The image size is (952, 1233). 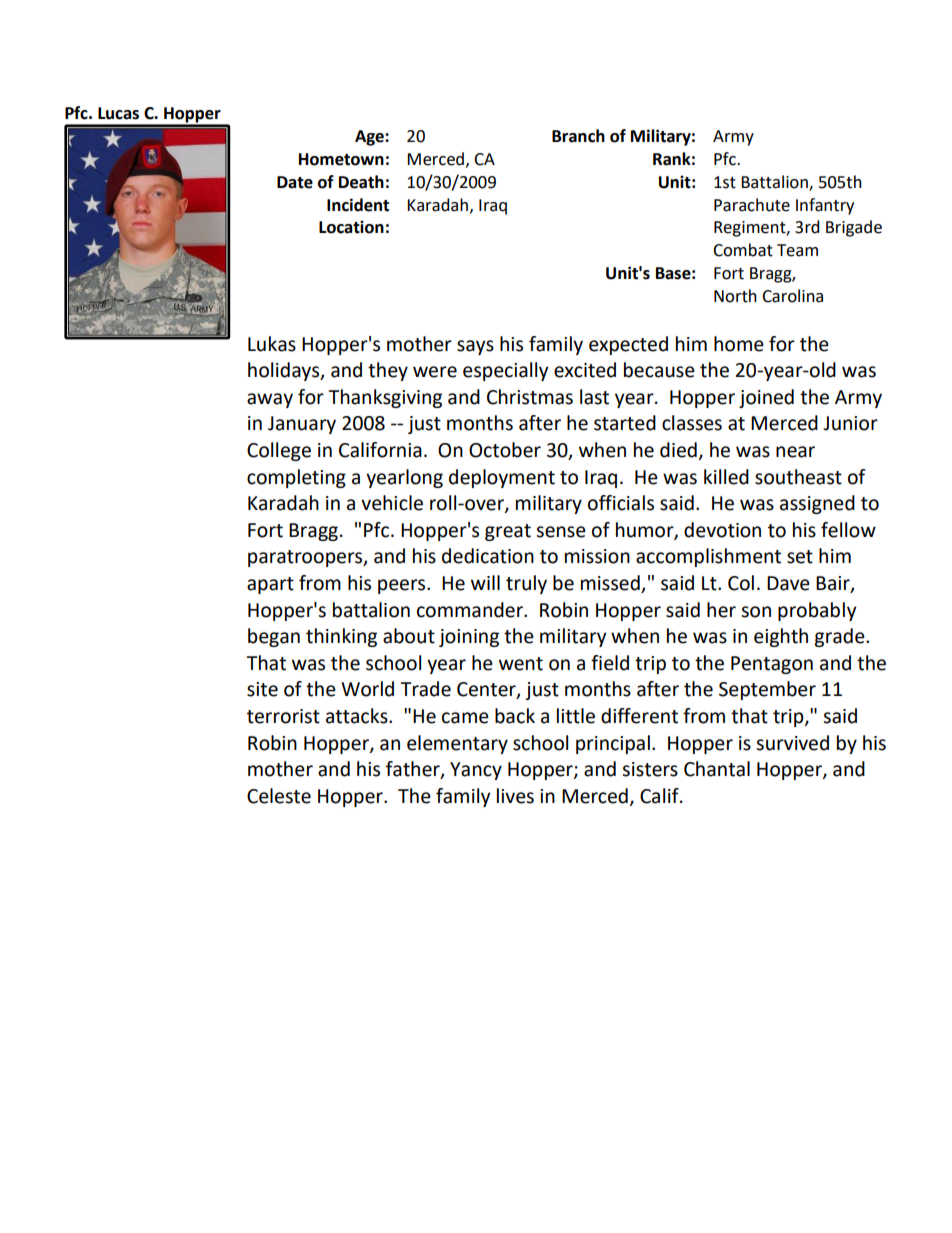 I want to click on set, so click(x=800, y=557).
